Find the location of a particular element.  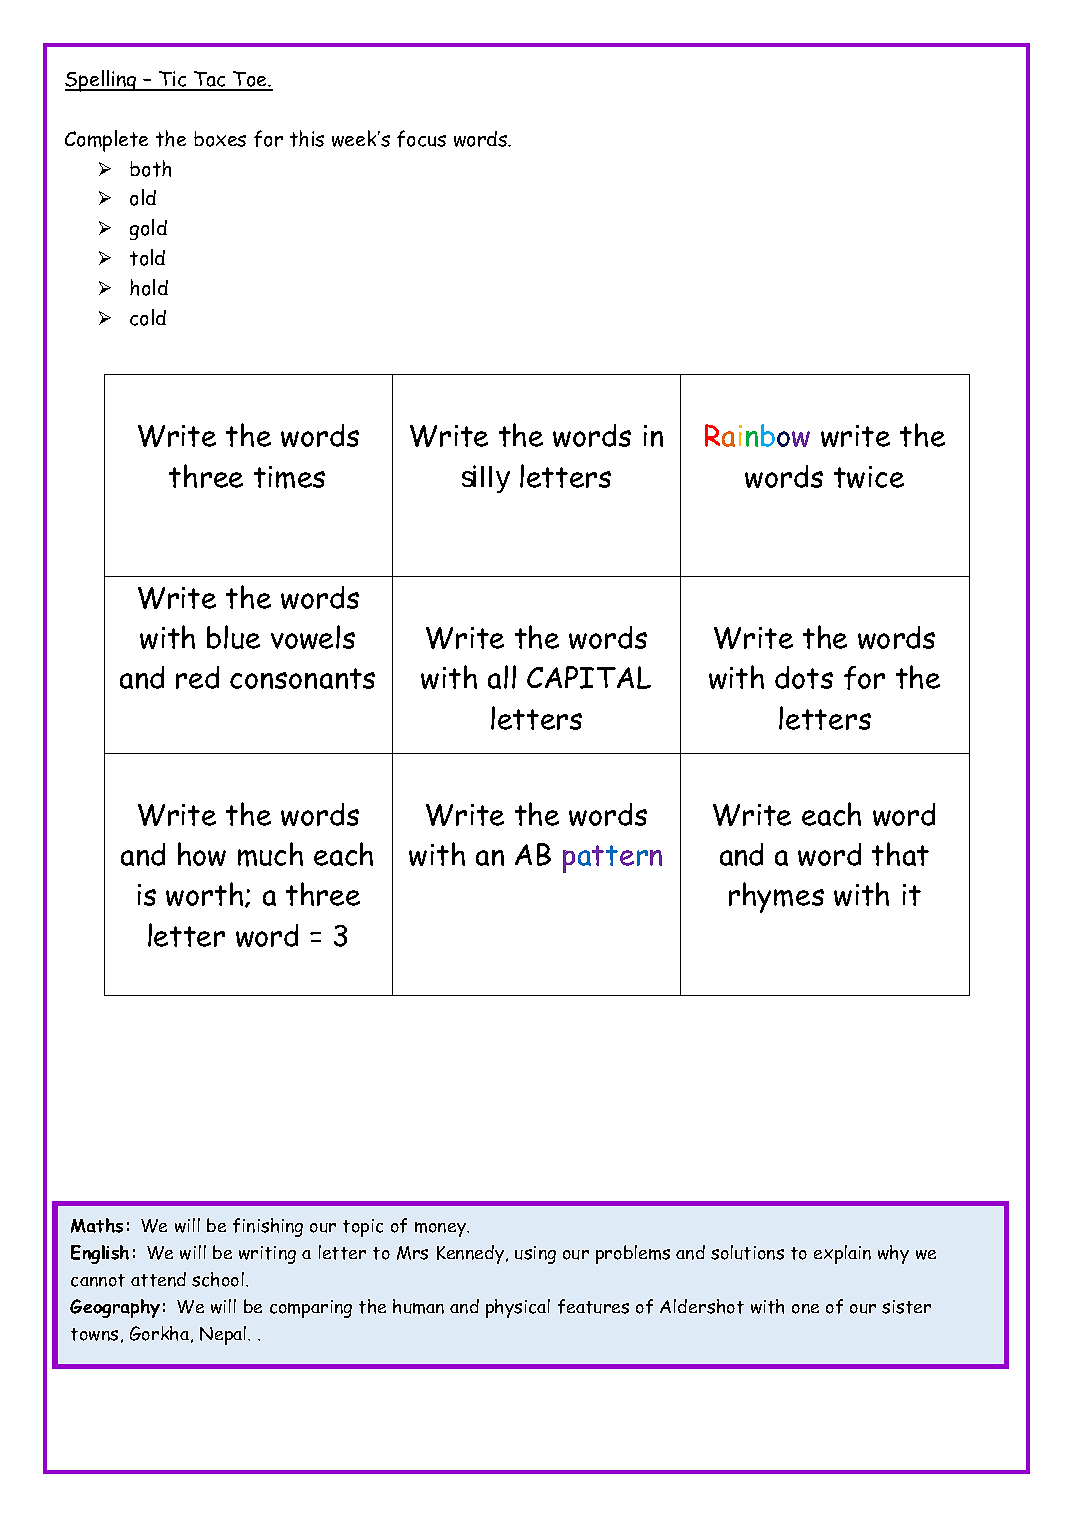

red is located at coordinates (197, 677).
